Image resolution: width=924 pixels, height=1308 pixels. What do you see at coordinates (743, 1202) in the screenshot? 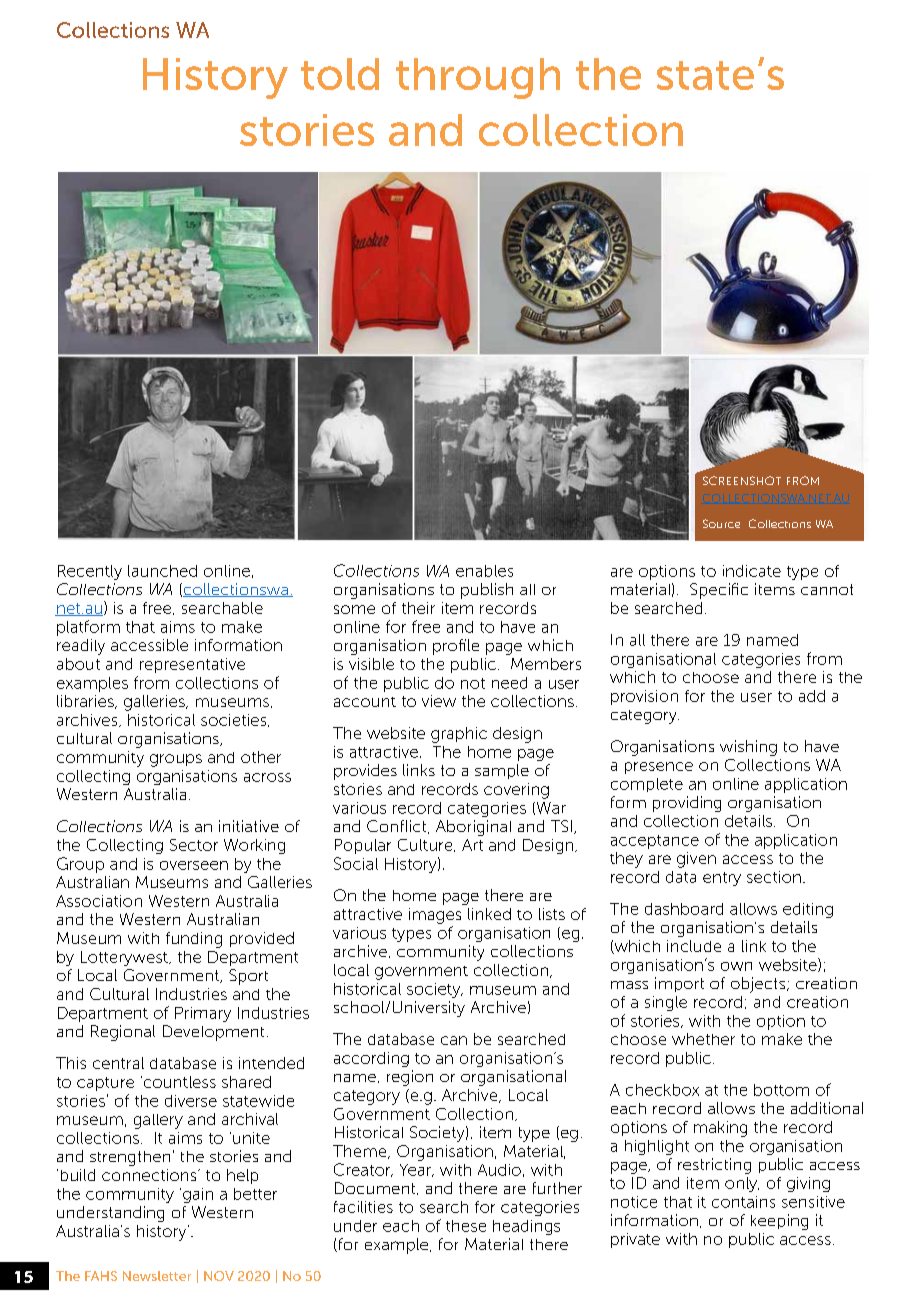
I see `contains` at bounding box center [743, 1202].
